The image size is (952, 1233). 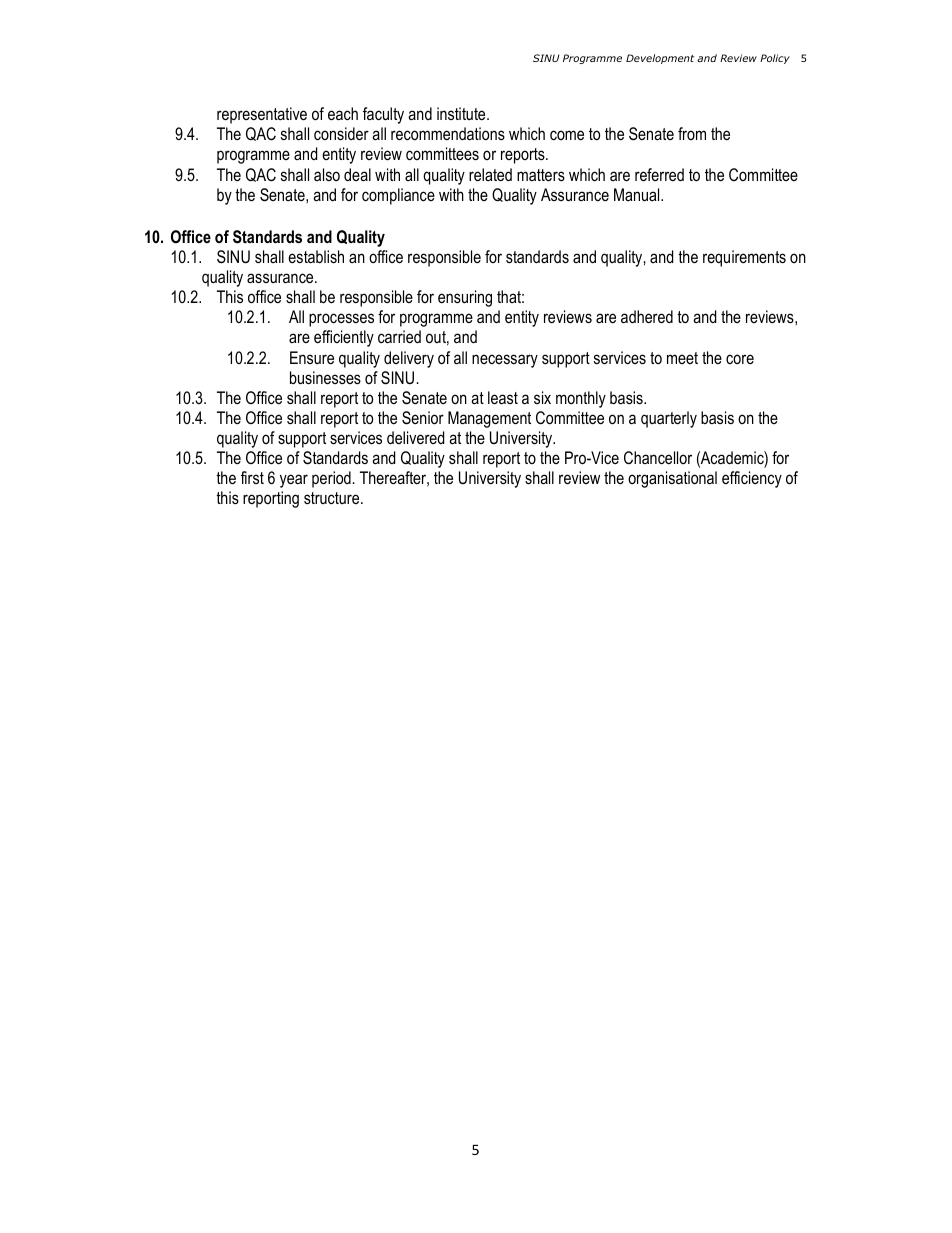 I want to click on establish, so click(x=316, y=256).
